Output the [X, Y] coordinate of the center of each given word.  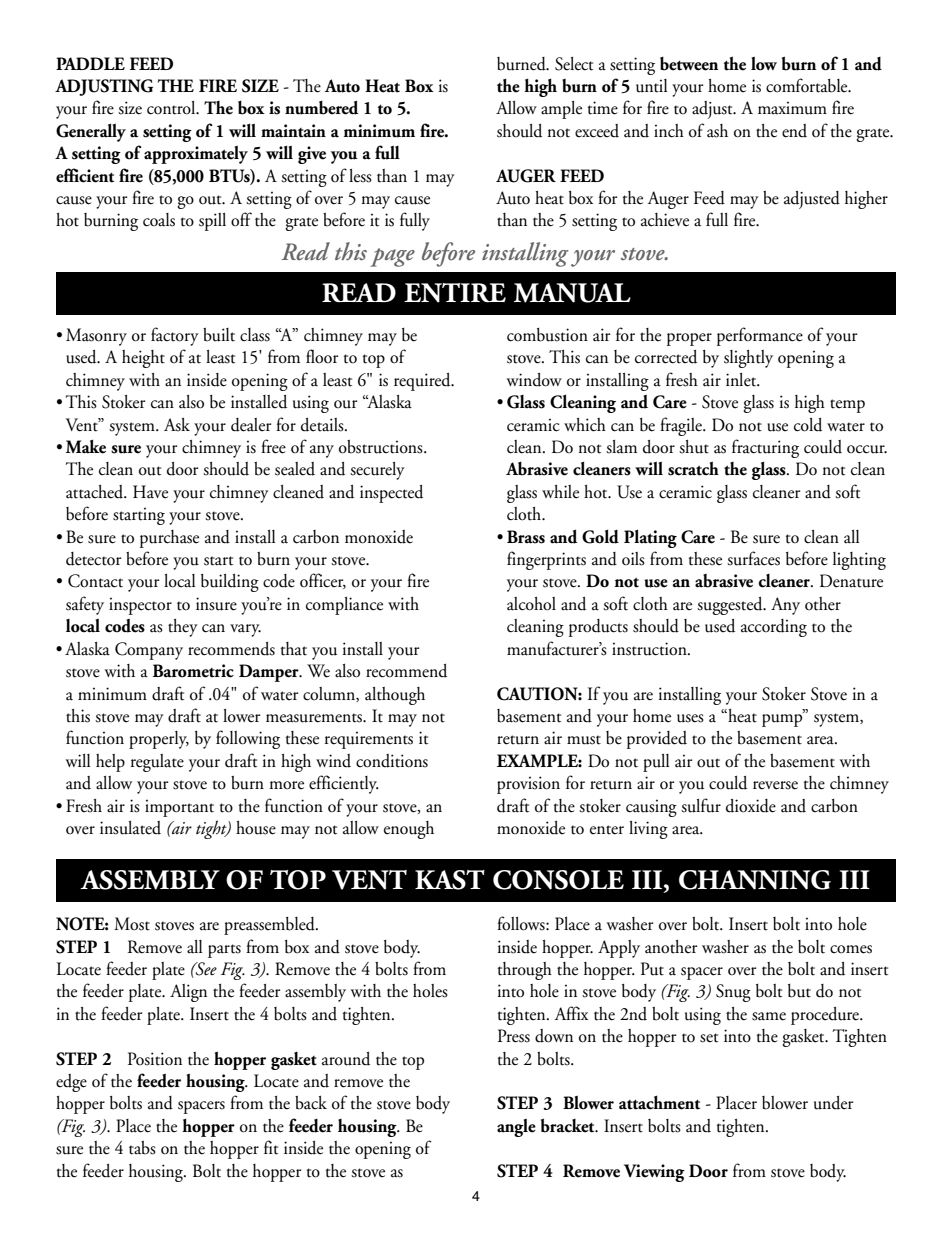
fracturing [765, 448]
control [172, 108]
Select [574, 64]
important [179, 808]
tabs [142, 1148]
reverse [775, 785]
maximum [792, 108]
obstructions [382, 447]
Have [150, 492]
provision [528, 785]
